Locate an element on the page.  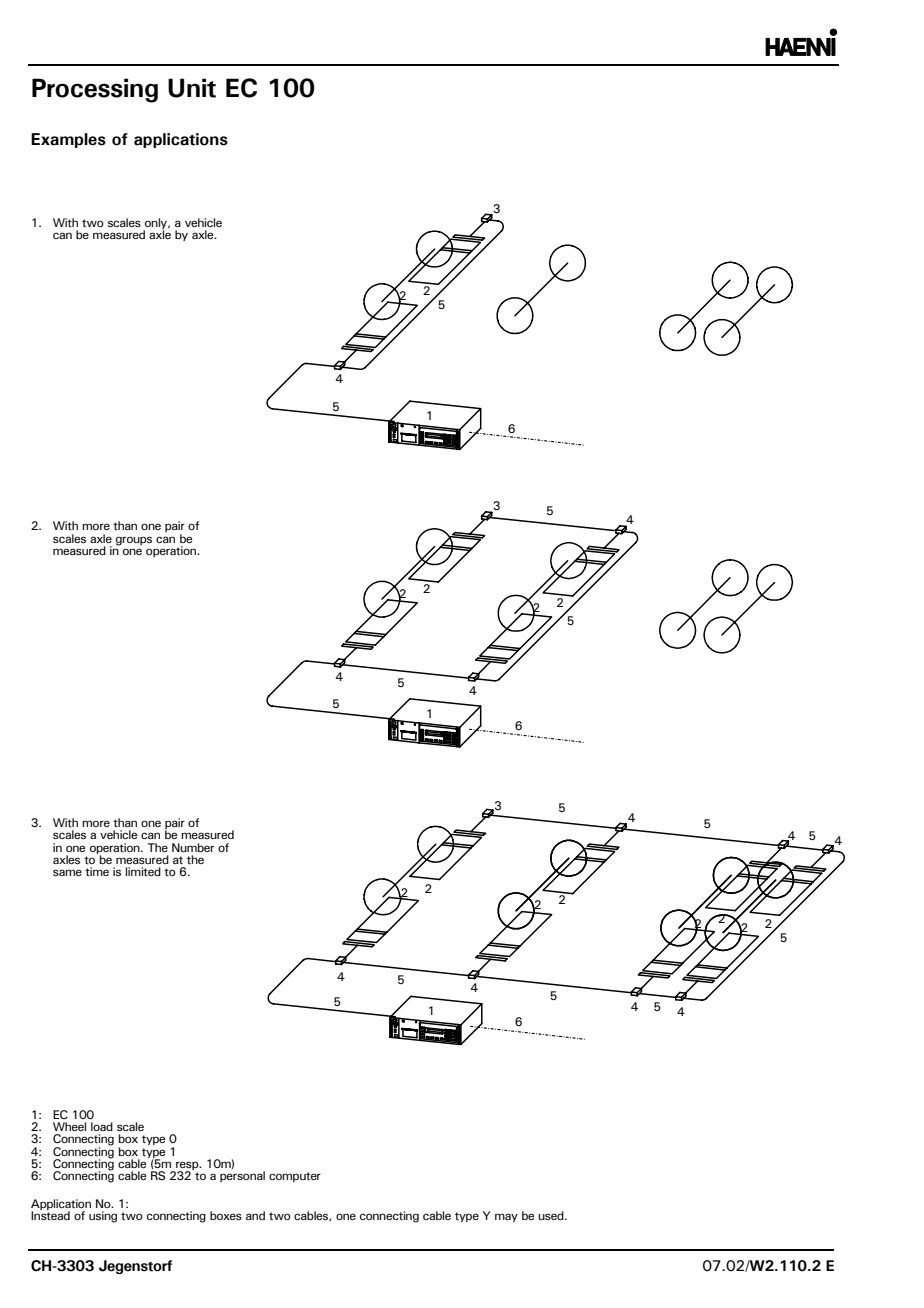
limited is located at coordinates (143, 872).
